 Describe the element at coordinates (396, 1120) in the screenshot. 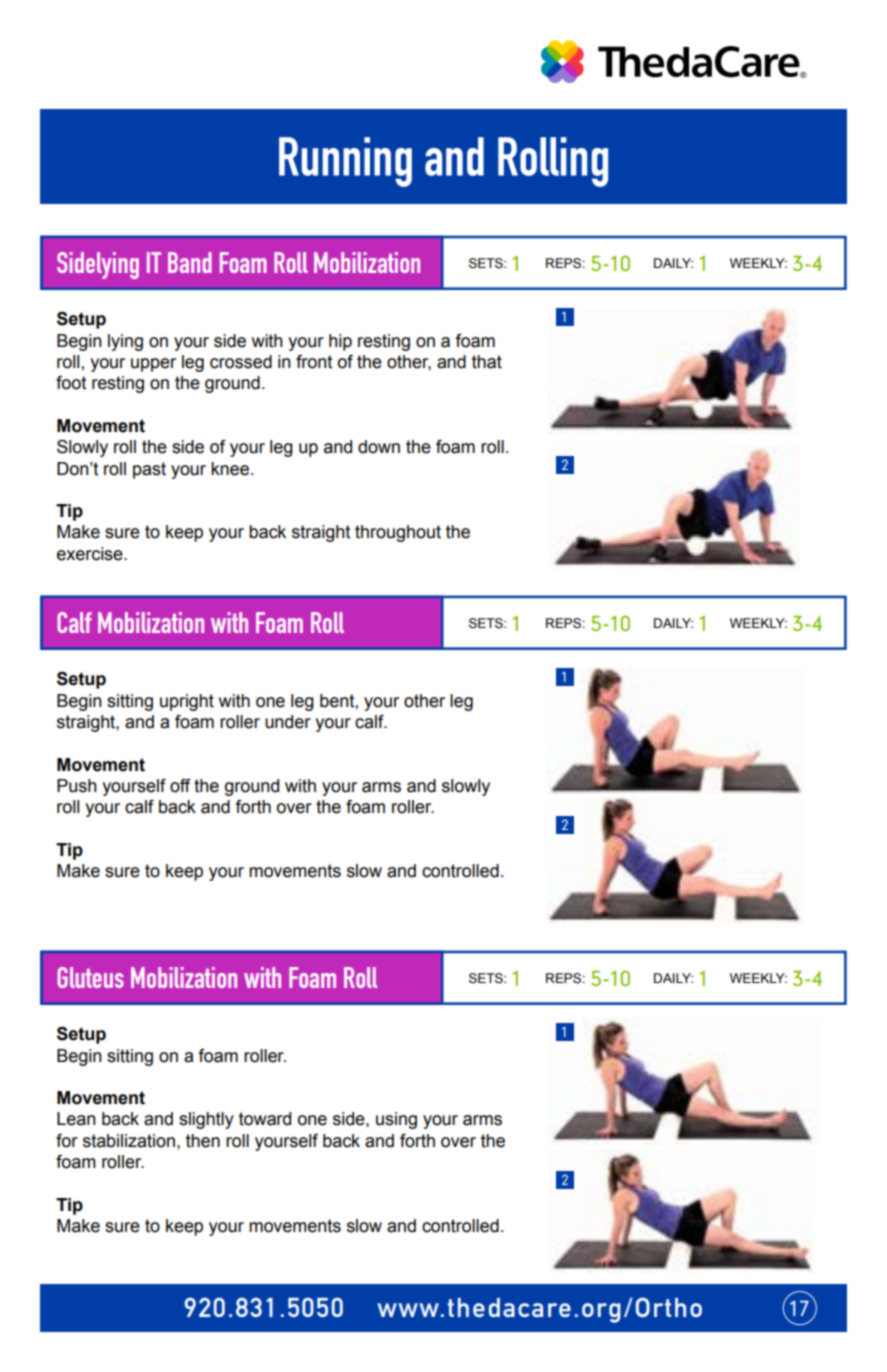

I see `using` at that location.
